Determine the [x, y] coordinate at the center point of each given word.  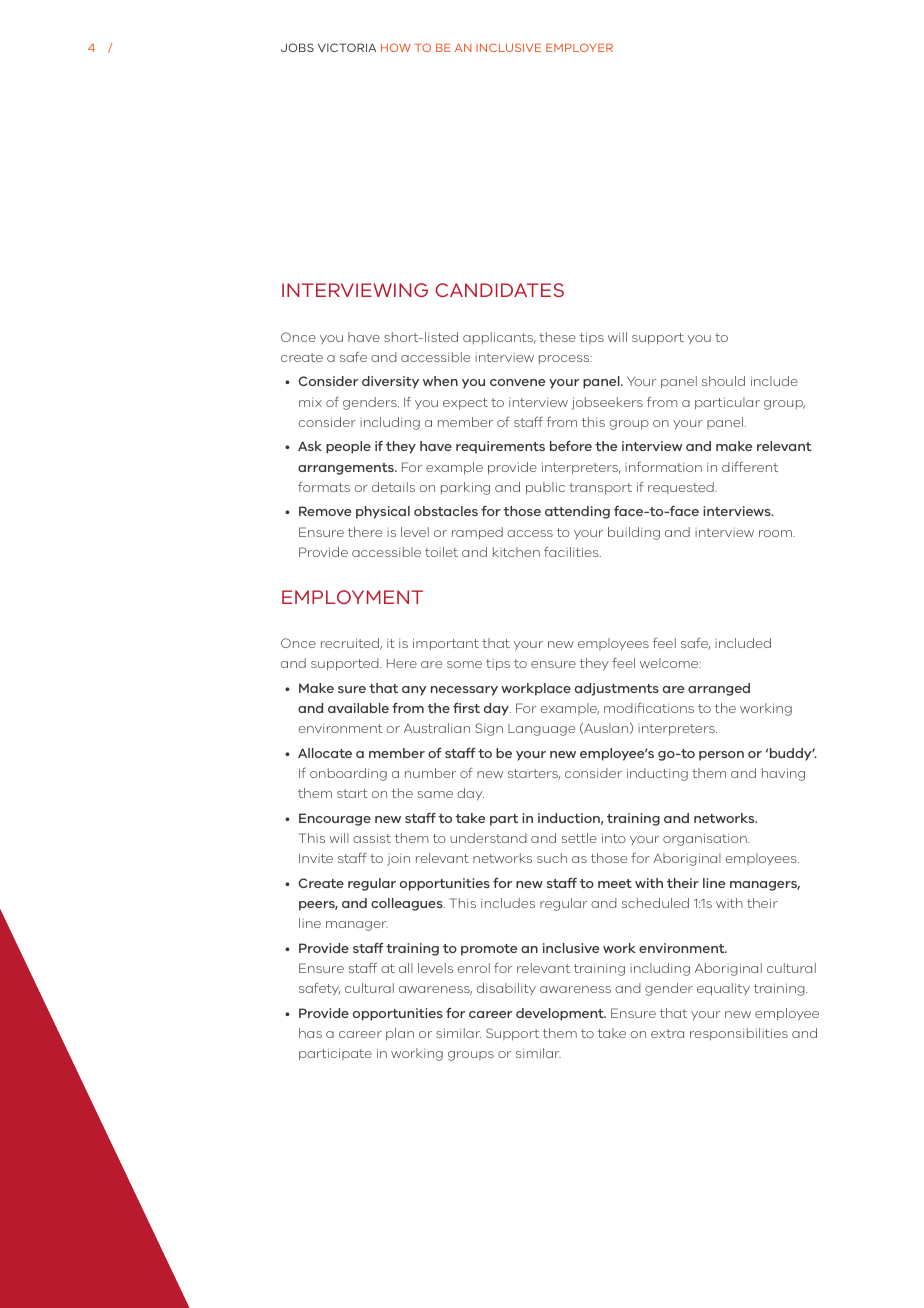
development [561, 1014]
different [750, 466]
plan [400, 1034]
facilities [572, 551]
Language [541, 730]
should [723, 381]
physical [383, 512]
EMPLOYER [579, 47]
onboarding [348, 774]
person [721, 756]
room [776, 533]
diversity [390, 382]
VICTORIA [347, 47]
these [557, 337]
